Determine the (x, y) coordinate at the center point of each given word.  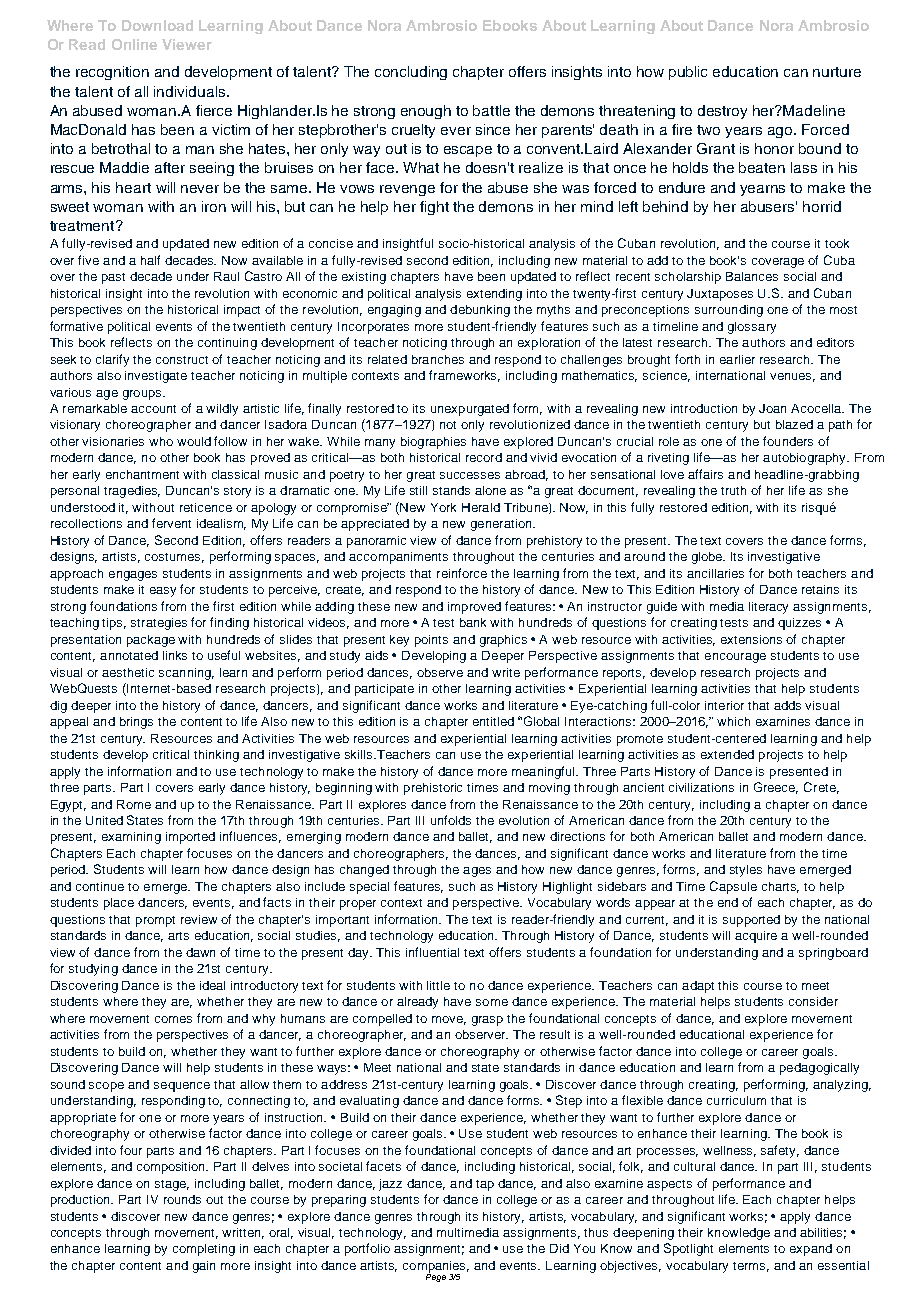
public (688, 73)
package (151, 641)
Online (134, 44)
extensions (751, 639)
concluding (411, 73)
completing (204, 1250)
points (431, 641)
